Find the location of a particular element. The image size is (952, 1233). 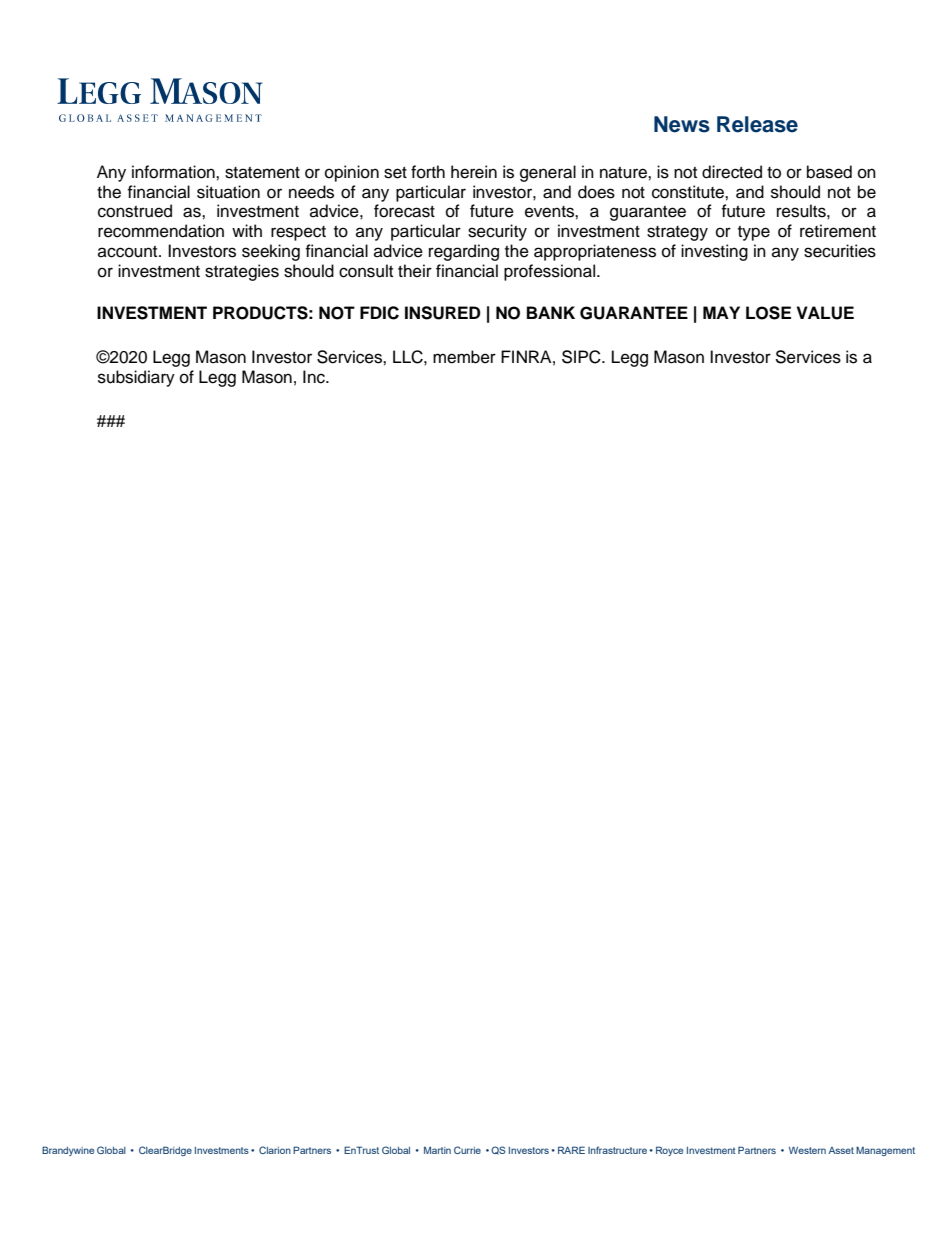

herein is located at coordinates (474, 172).
